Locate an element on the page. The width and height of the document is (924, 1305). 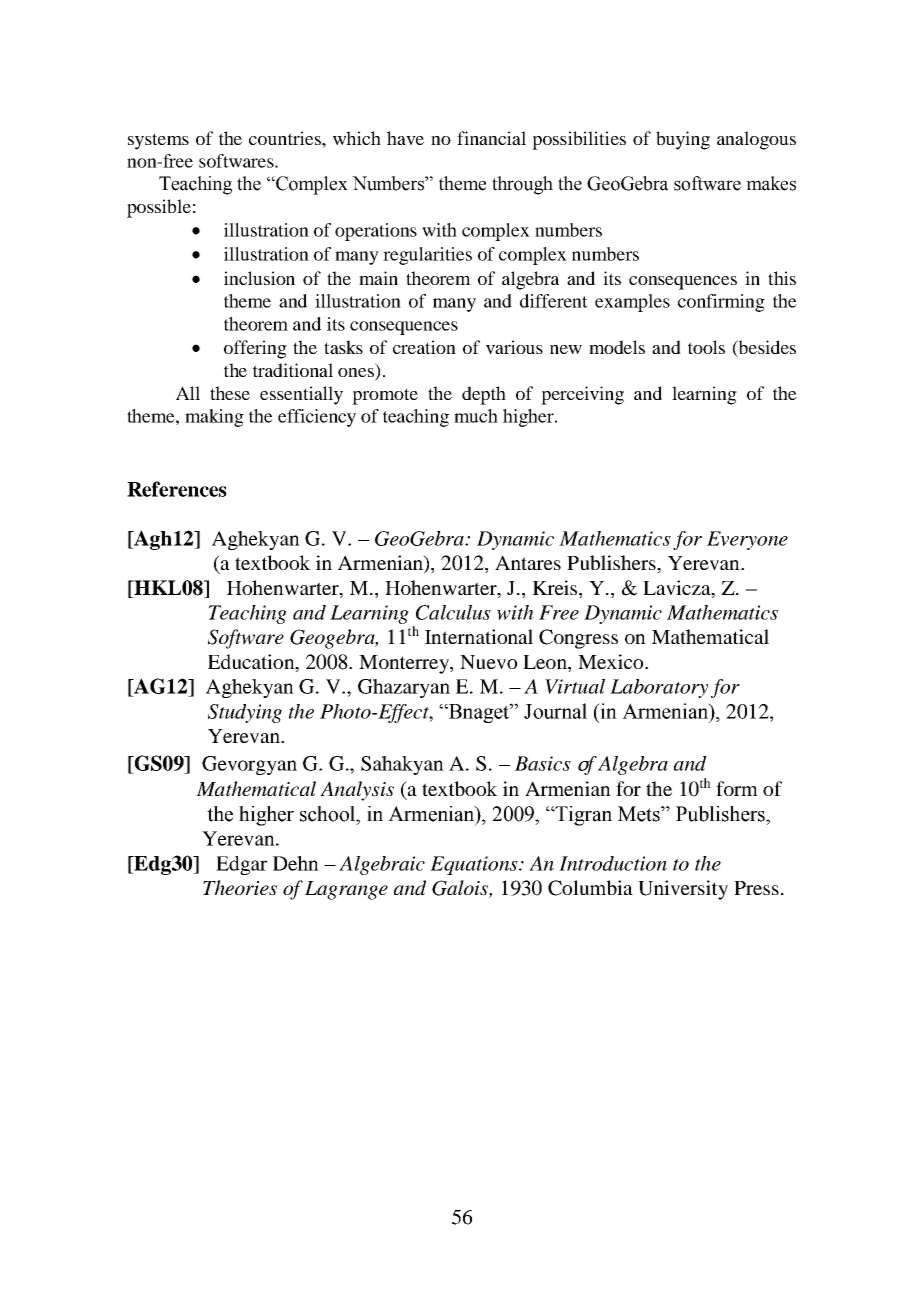
financial is located at coordinates (491, 138).
